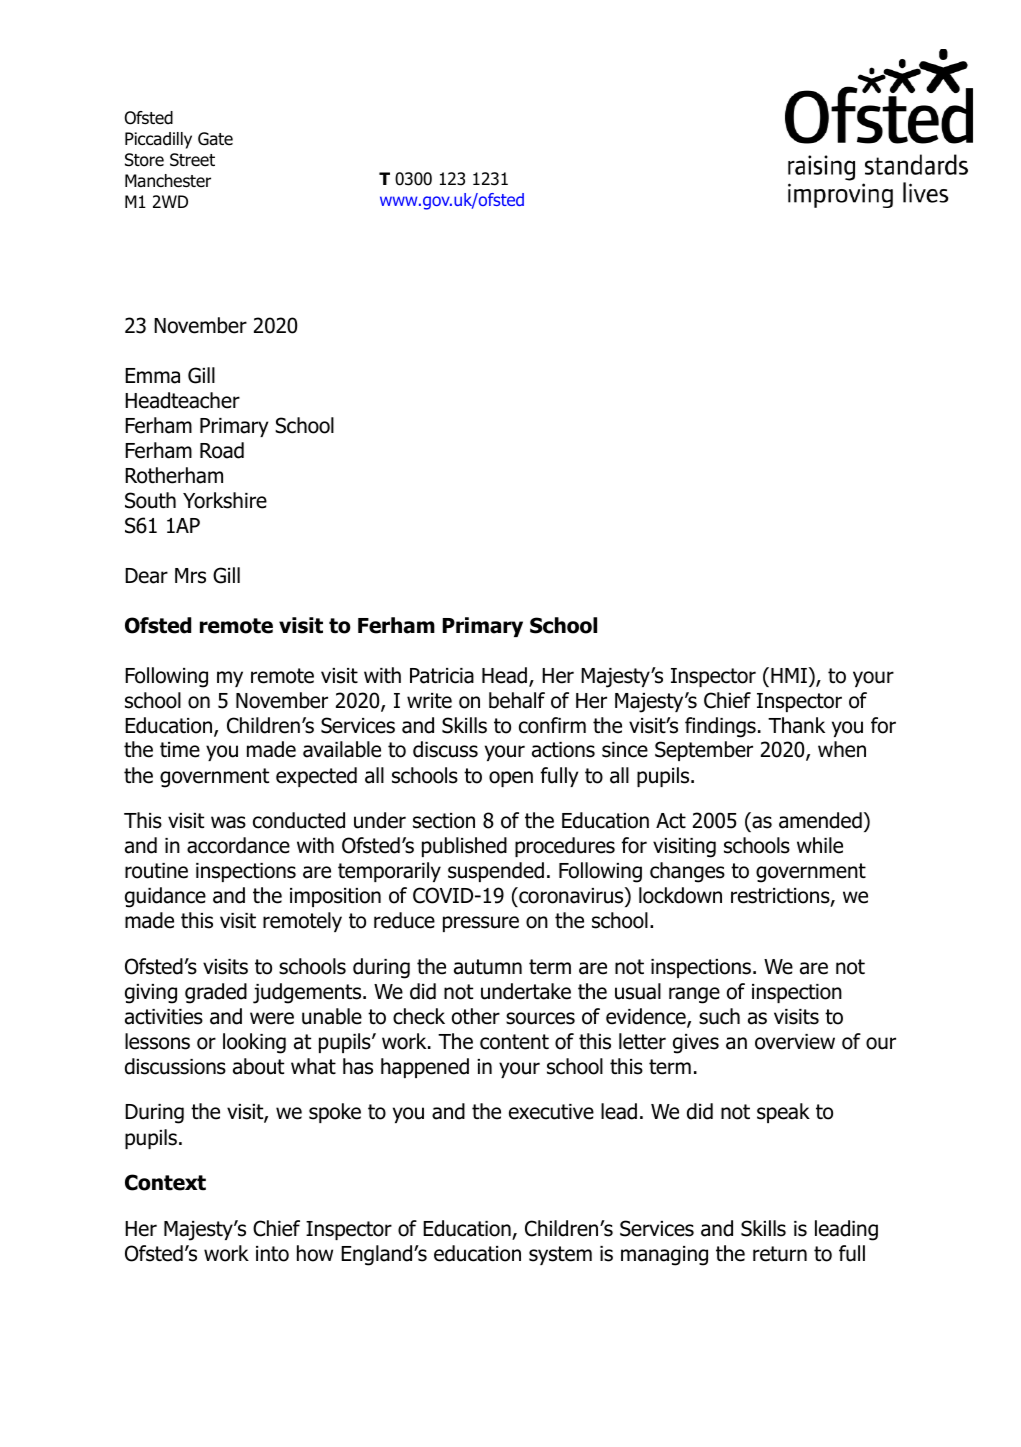 This screenshot has width=1021, height=1447. What do you see at coordinates (215, 139) in the screenshot?
I see `Gate` at bounding box center [215, 139].
